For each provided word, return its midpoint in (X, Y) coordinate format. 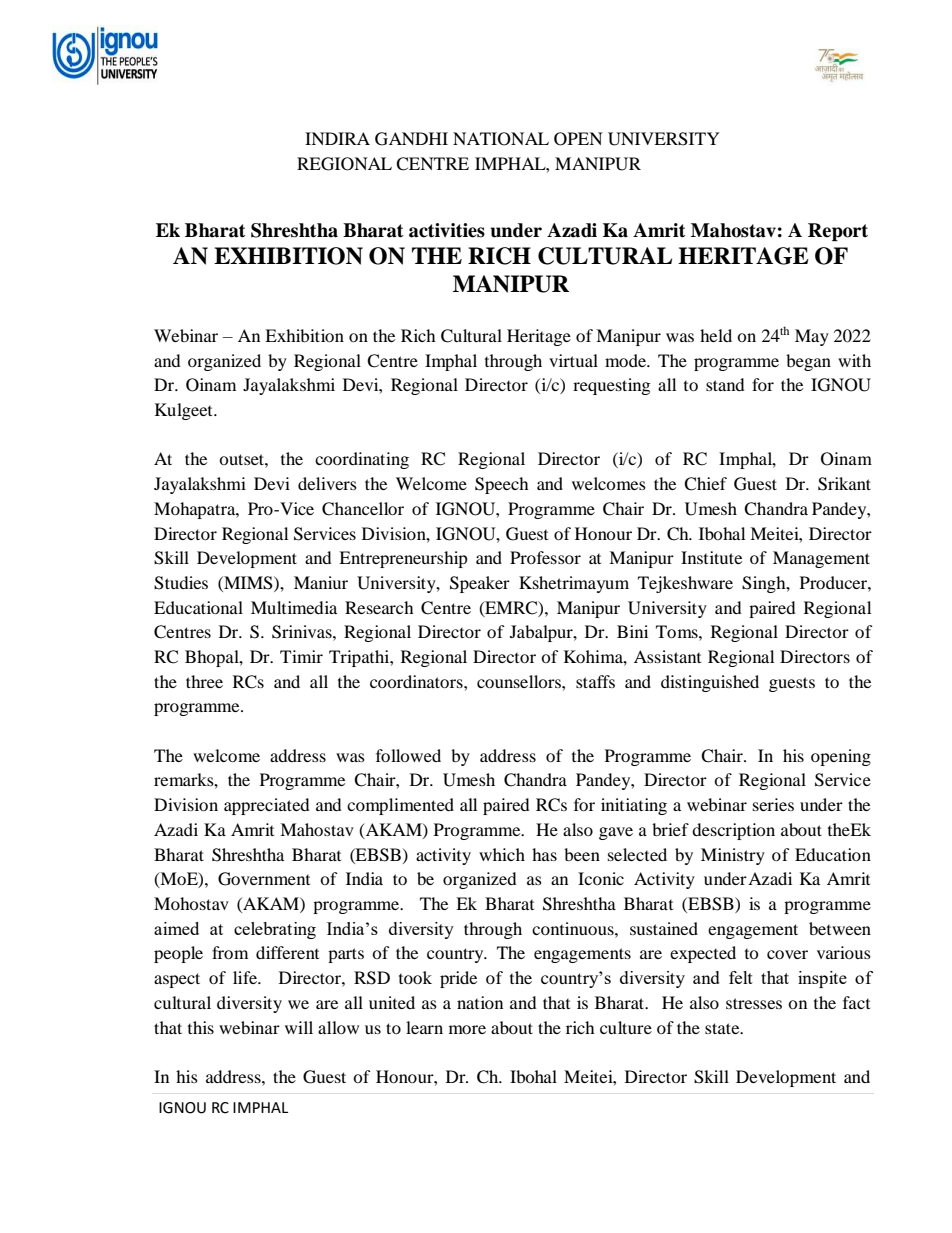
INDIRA (337, 138)
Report (838, 232)
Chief (705, 484)
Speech (502, 485)
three (204, 681)
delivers (327, 483)
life (246, 977)
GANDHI (411, 139)
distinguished (710, 683)
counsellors (520, 681)
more (467, 1029)
